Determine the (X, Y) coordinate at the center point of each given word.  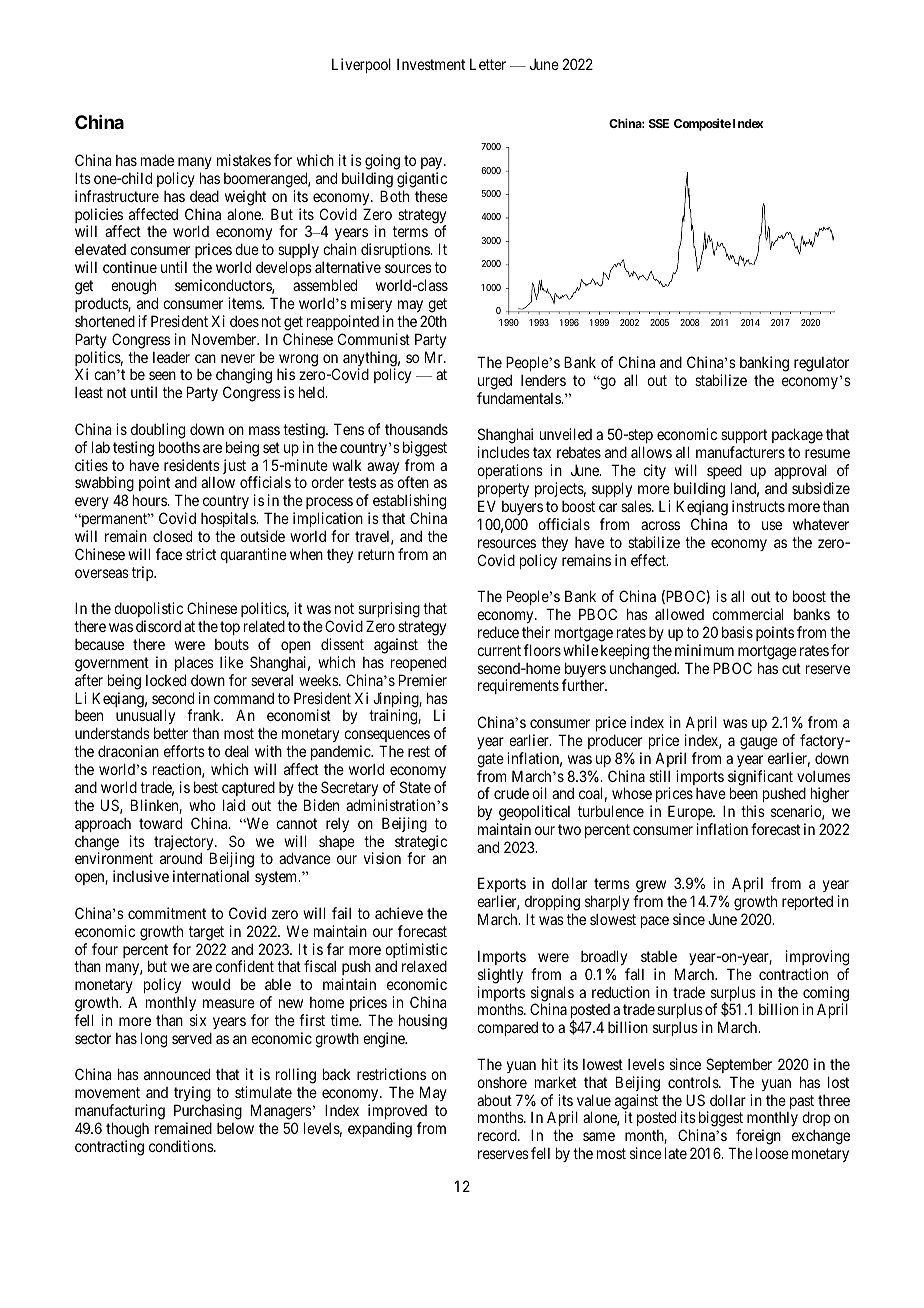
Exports (502, 886)
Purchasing (208, 1112)
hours (150, 500)
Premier (423, 680)
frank (205, 715)
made (157, 160)
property (503, 492)
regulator (821, 364)
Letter (488, 64)
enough (133, 287)
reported (807, 902)
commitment (167, 913)
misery (371, 304)
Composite (702, 124)
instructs (758, 506)
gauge (759, 743)
